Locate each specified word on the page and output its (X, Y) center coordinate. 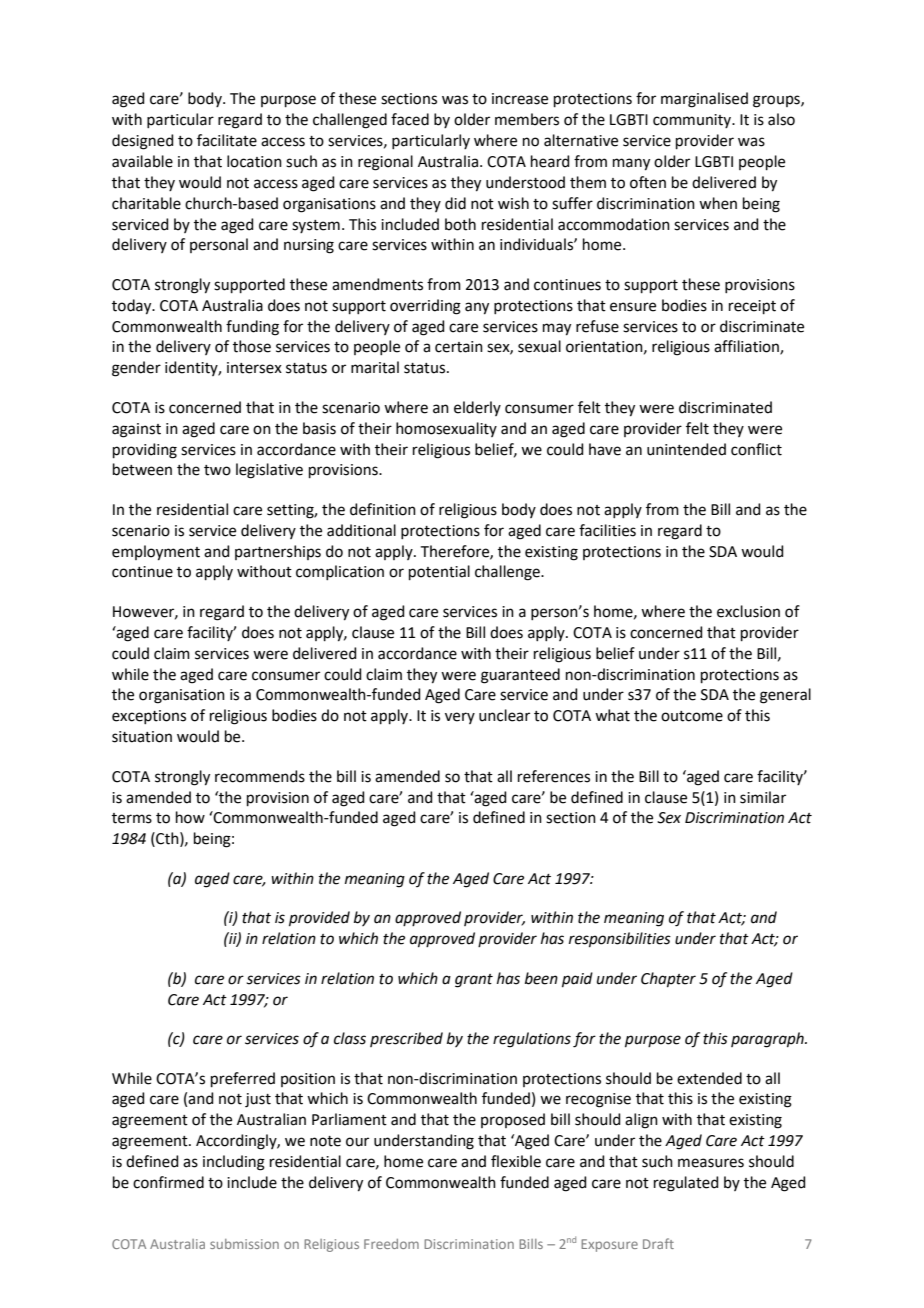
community (693, 121)
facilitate (227, 140)
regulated (686, 1184)
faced (410, 119)
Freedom (391, 1244)
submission (244, 1244)
